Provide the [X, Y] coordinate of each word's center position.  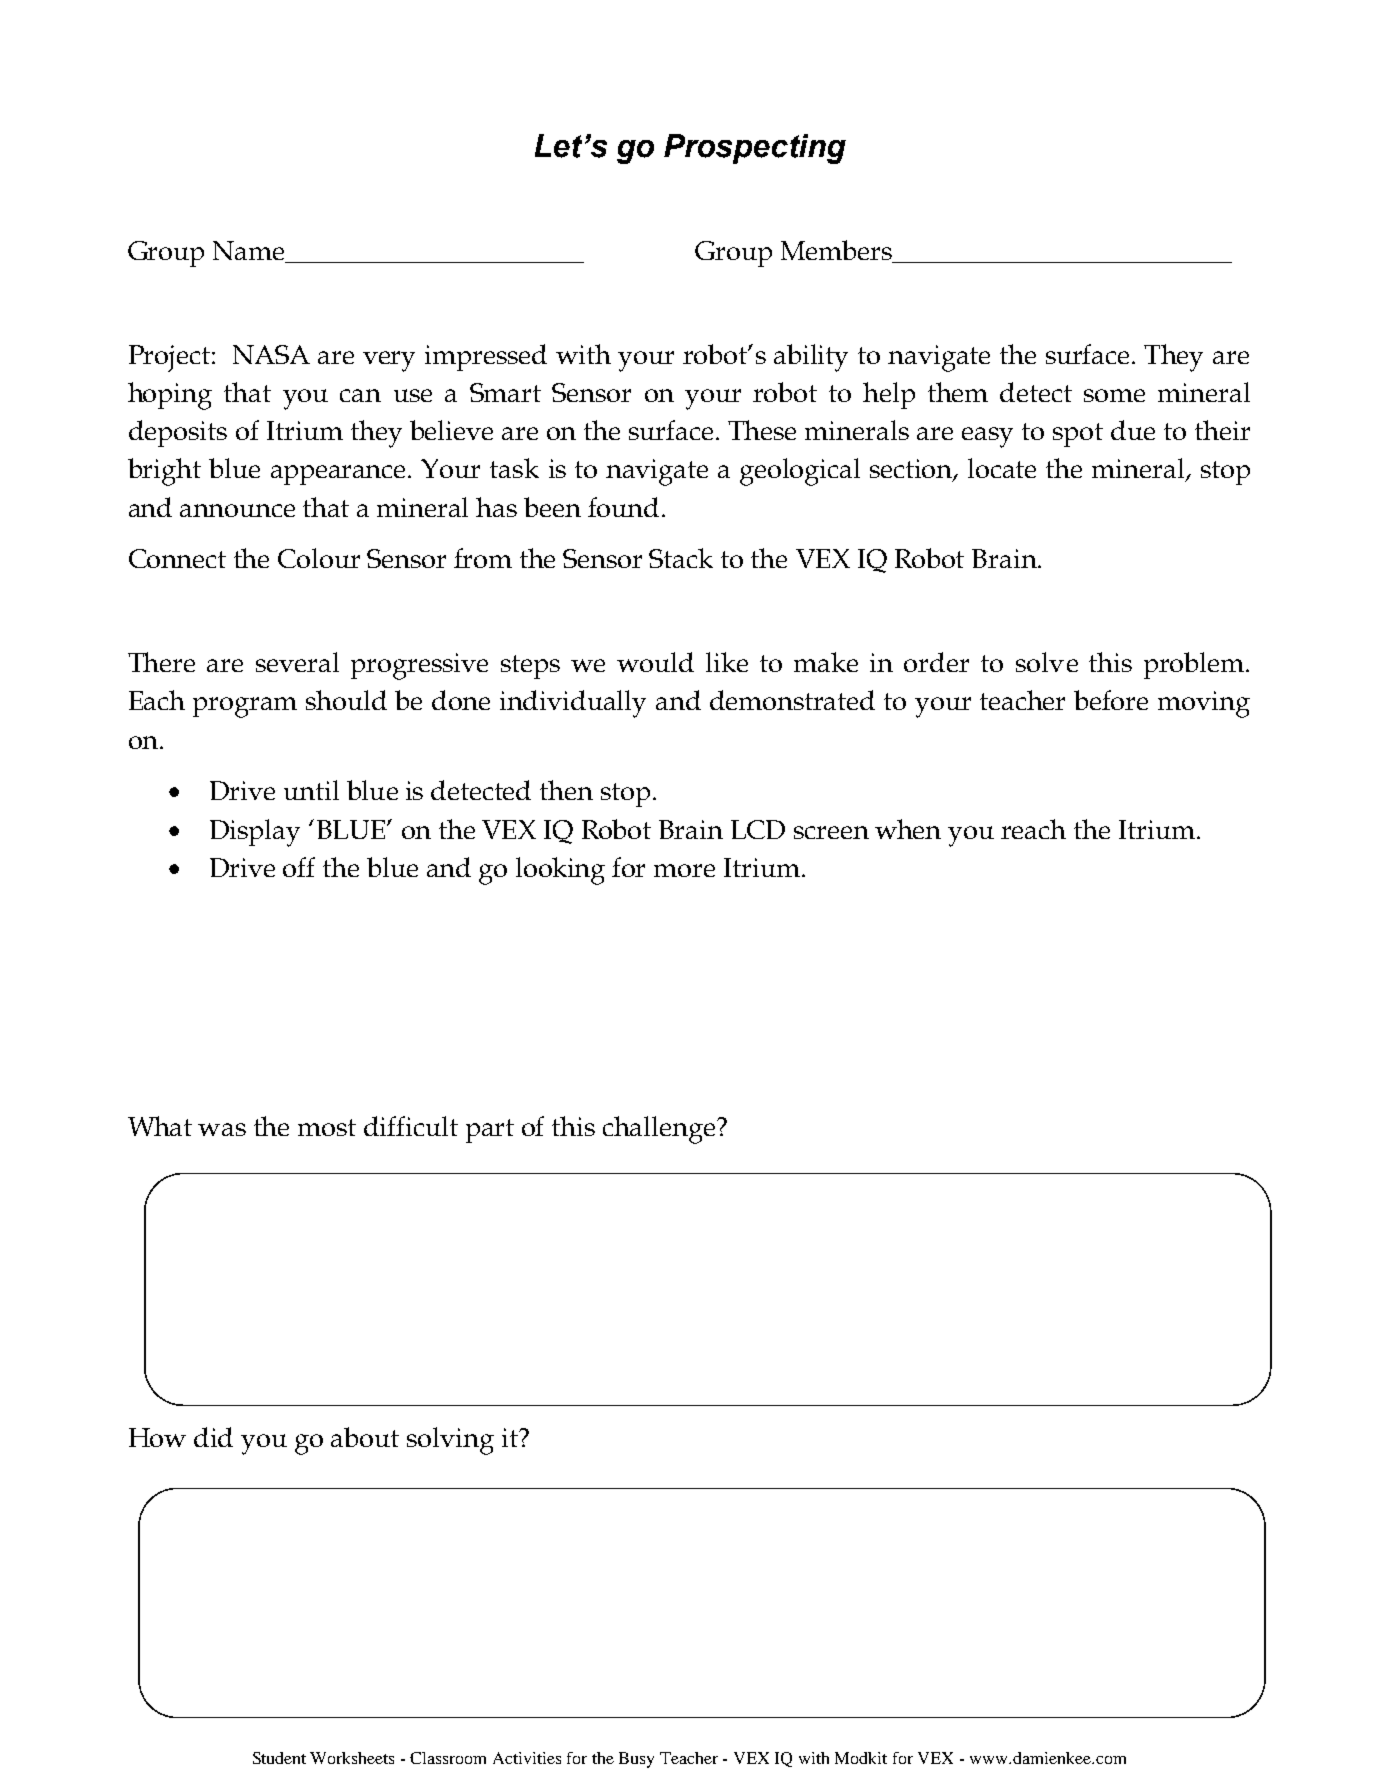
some [1114, 395]
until [311, 790]
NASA [271, 354]
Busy [636, 1760]
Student [279, 1758]
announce [237, 510]
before [1111, 700]
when [908, 829]
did [213, 1437]
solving [450, 1441]
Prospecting [755, 149]
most [327, 1127]
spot [1078, 435]
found [623, 507]
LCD [758, 829]
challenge [660, 1130]
